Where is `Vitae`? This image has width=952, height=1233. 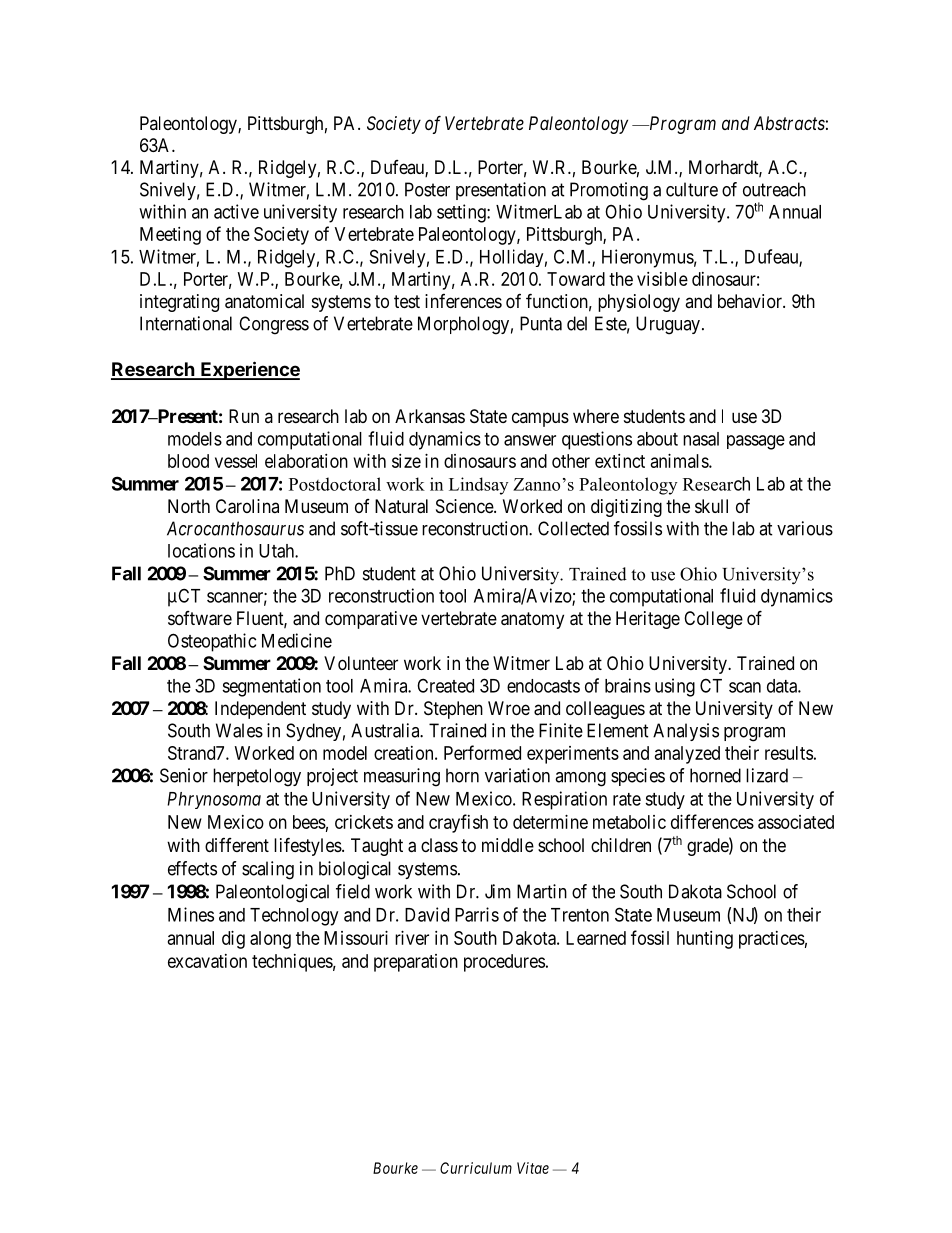 Vitae is located at coordinates (533, 1168).
